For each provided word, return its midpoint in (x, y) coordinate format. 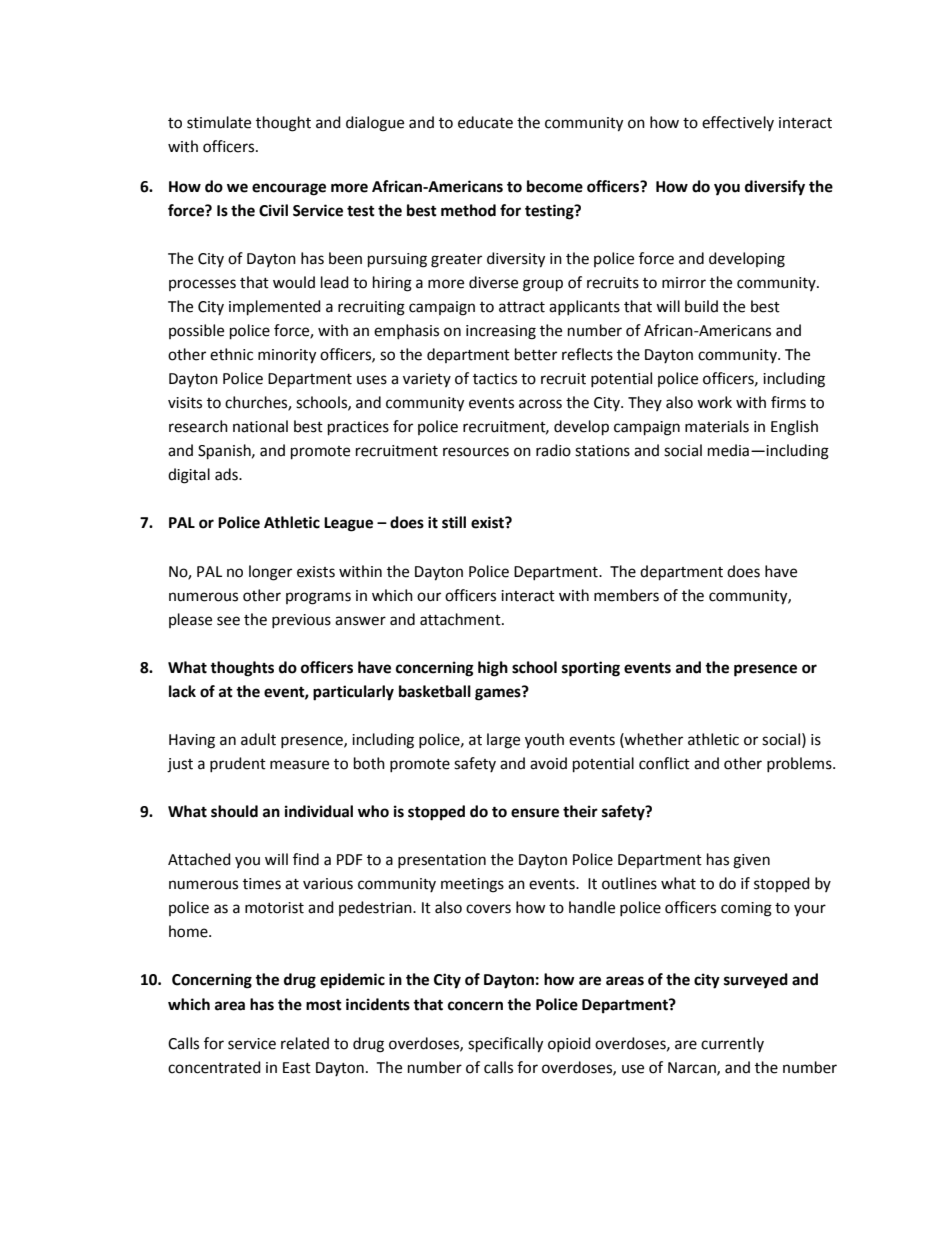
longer (270, 573)
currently (732, 1044)
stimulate (219, 122)
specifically (505, 1045)
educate (485, 122)
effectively (738, 123)
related (305, 1043)
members (626, 595)
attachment (461, 619)
